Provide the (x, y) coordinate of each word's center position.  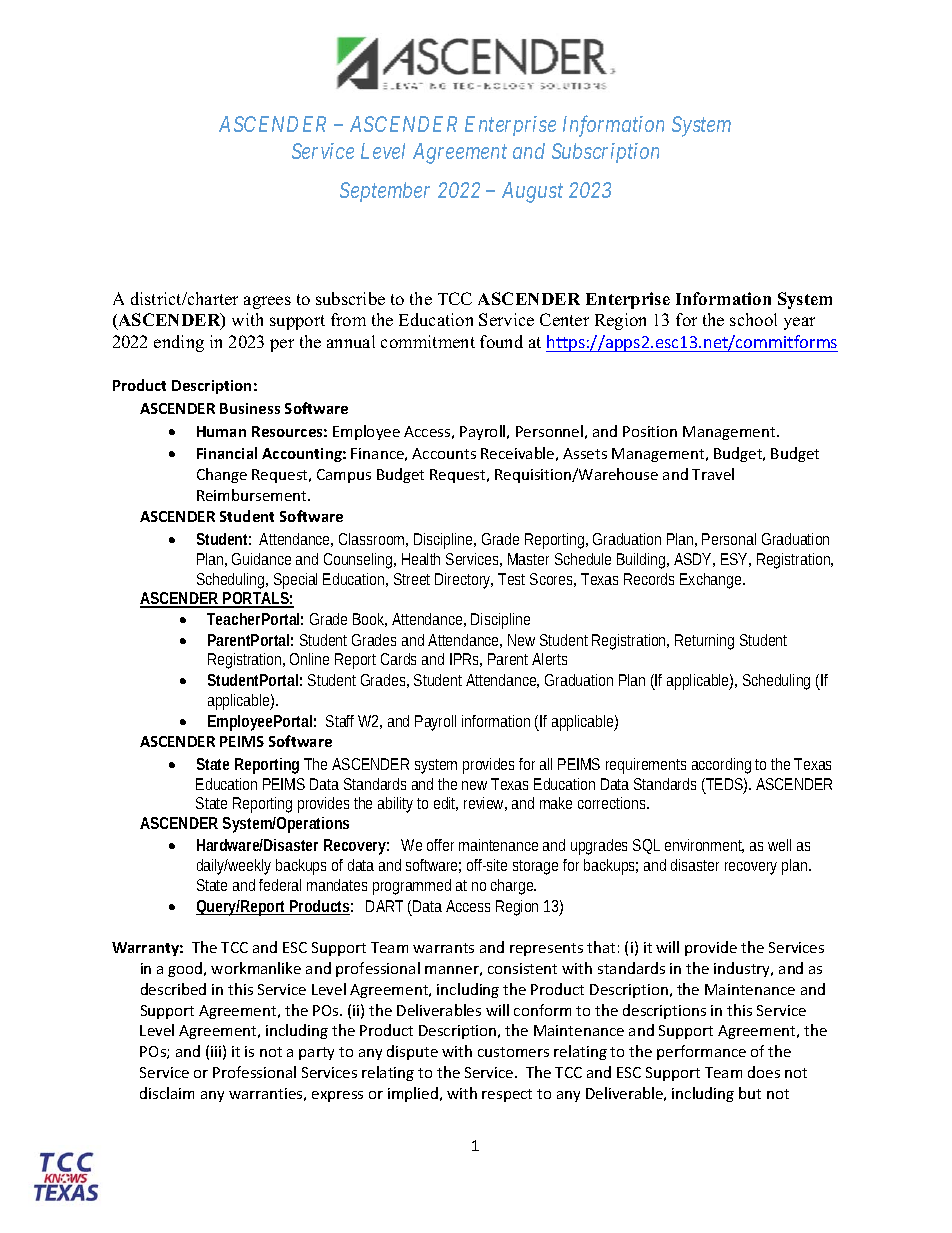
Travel (713, 474)
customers (513, 1052)
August (532, 192)
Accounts (444, 453)
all (546, 764)
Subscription (605, 153)
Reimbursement (253, 495)
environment (704, 846)
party (316, 1053)
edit (446, 804)
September (385, 192)
